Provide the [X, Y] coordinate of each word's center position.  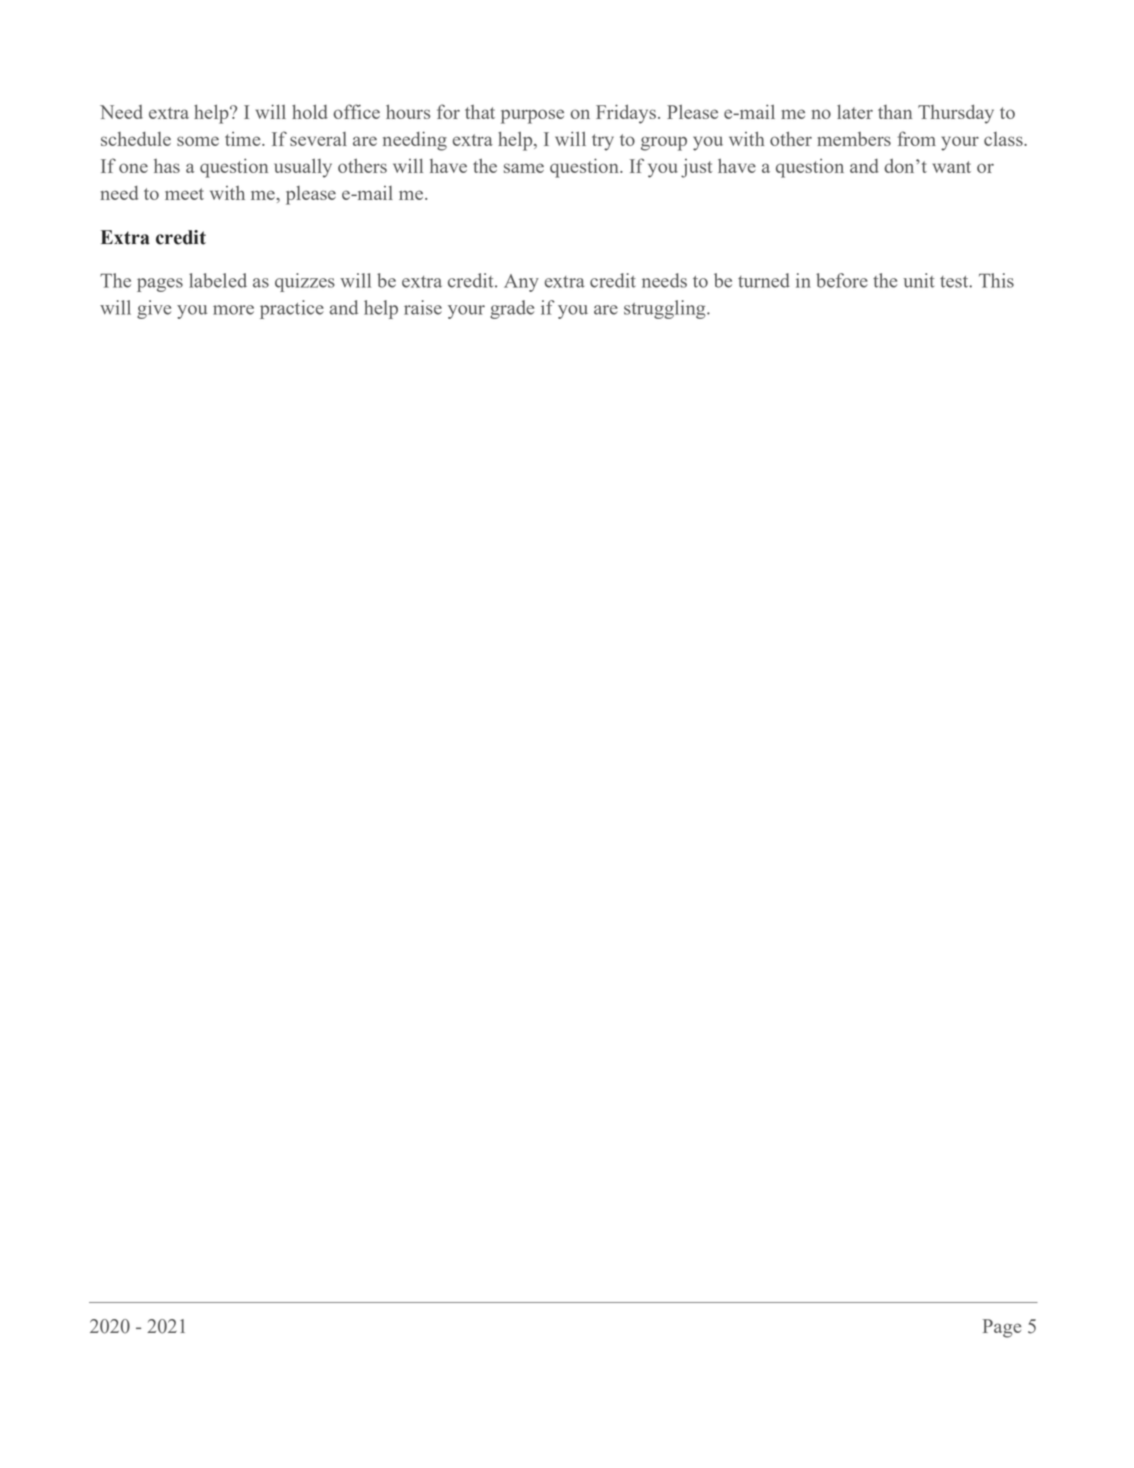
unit [919, 280]
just [696, 168]
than [895, 112]
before [842, 280]
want [951, 167]
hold [310, 111]
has [167, 166]
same [524, 168]
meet [184, 194]
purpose [532, 116]
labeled [218, 280]
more [233, 310]
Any [521, 283]
